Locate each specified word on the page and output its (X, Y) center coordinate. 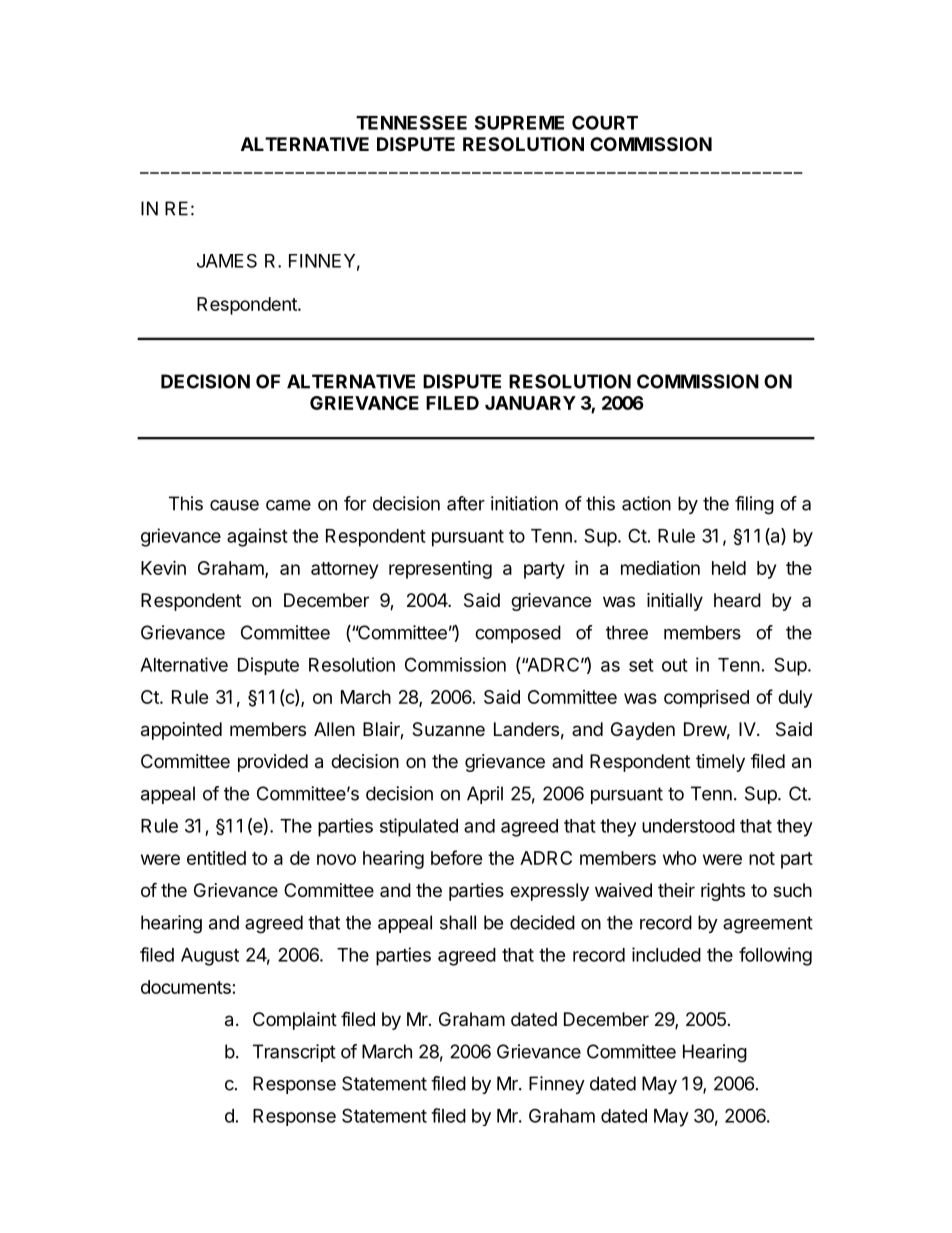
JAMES (227, 261)
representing (440, 570)
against (257, 537)
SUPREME (519, 122)
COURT (605, 122)
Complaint (295, 1021)
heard (737, 600)
